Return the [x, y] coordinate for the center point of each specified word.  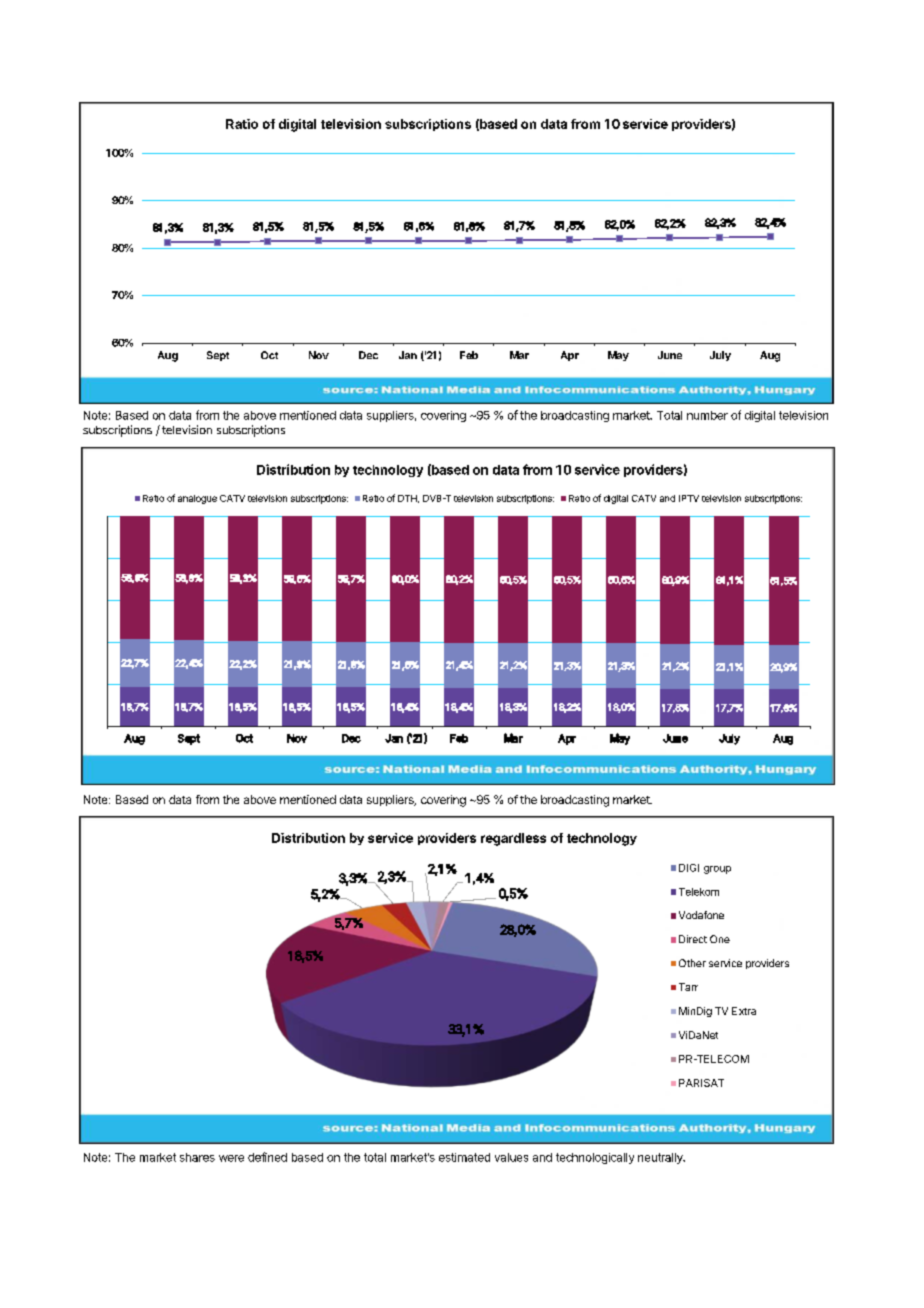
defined [267, 1157]
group [717, 870]
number [707, 415]
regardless [513, 839]
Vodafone [701, 915]
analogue [197, 499]
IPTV [689, 498]
